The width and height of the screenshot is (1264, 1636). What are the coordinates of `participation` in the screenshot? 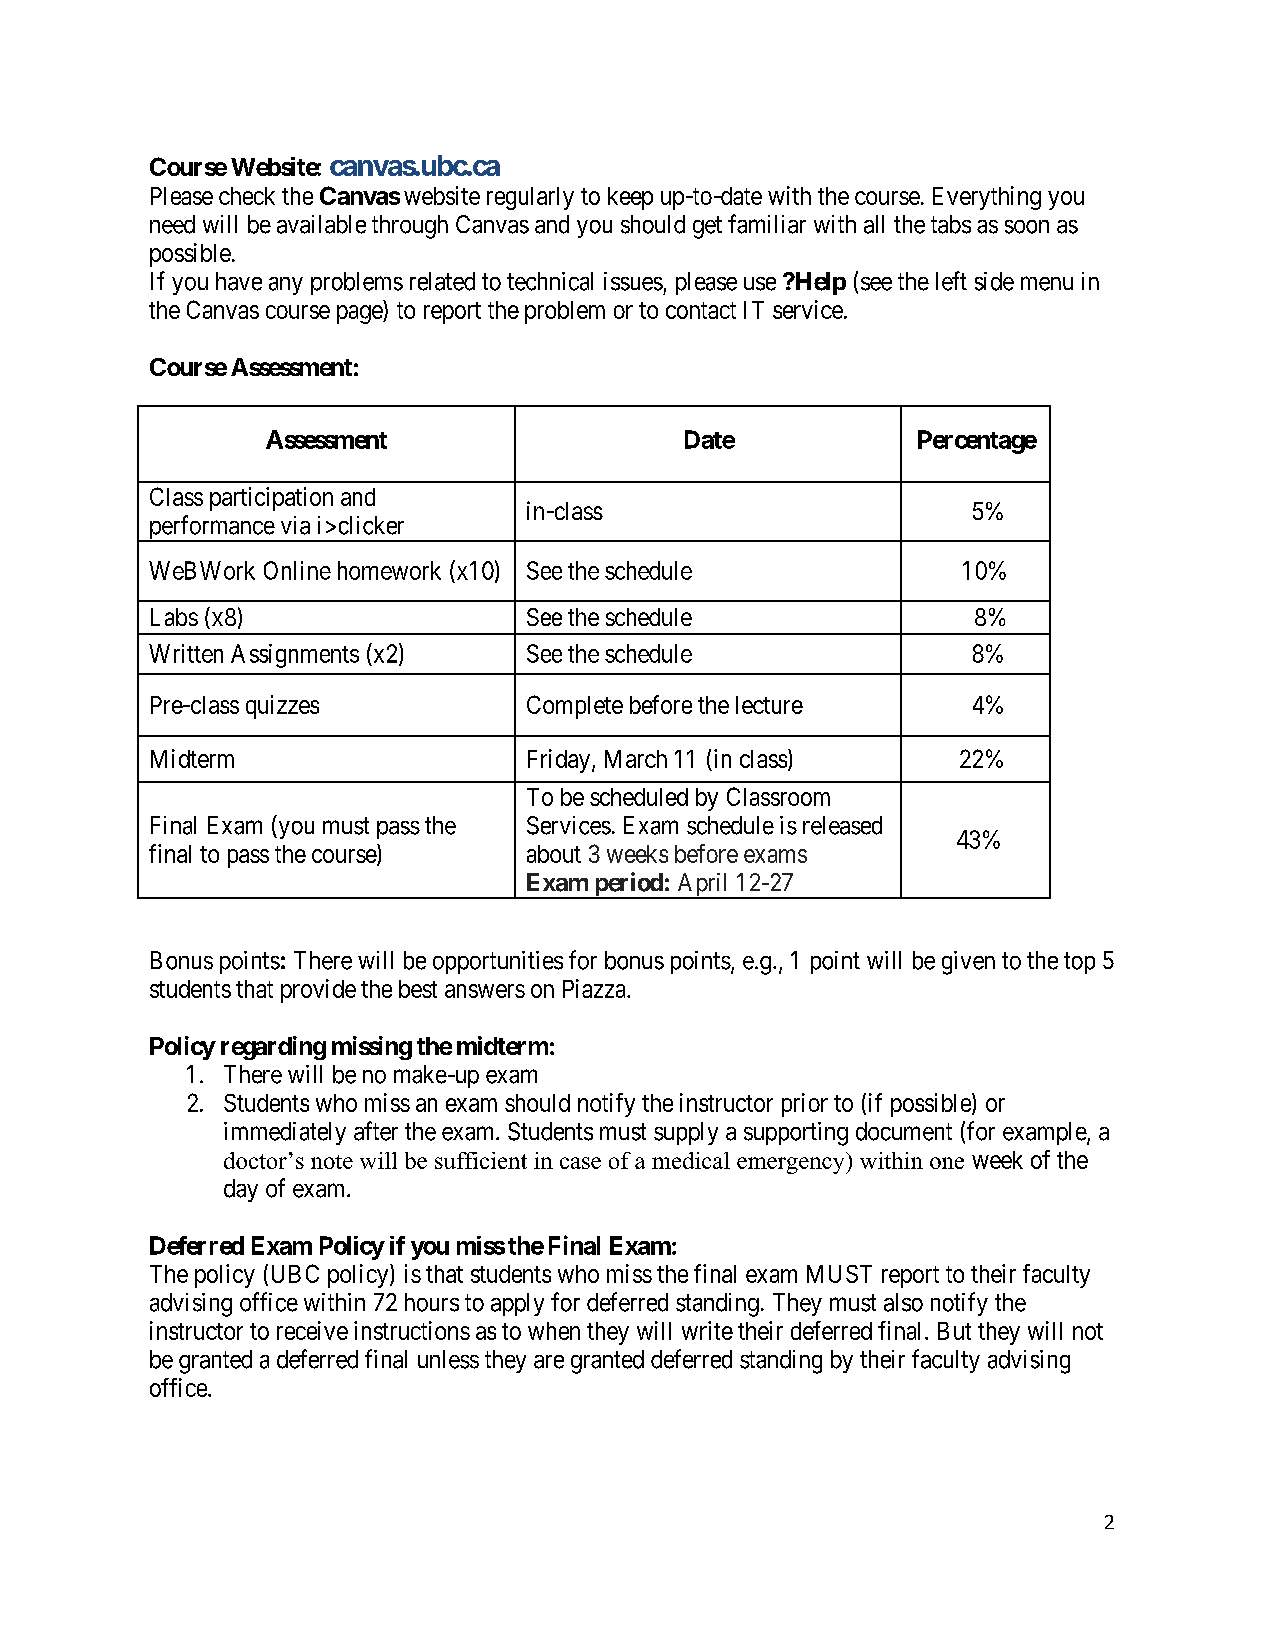 It's located at (271, 499).
